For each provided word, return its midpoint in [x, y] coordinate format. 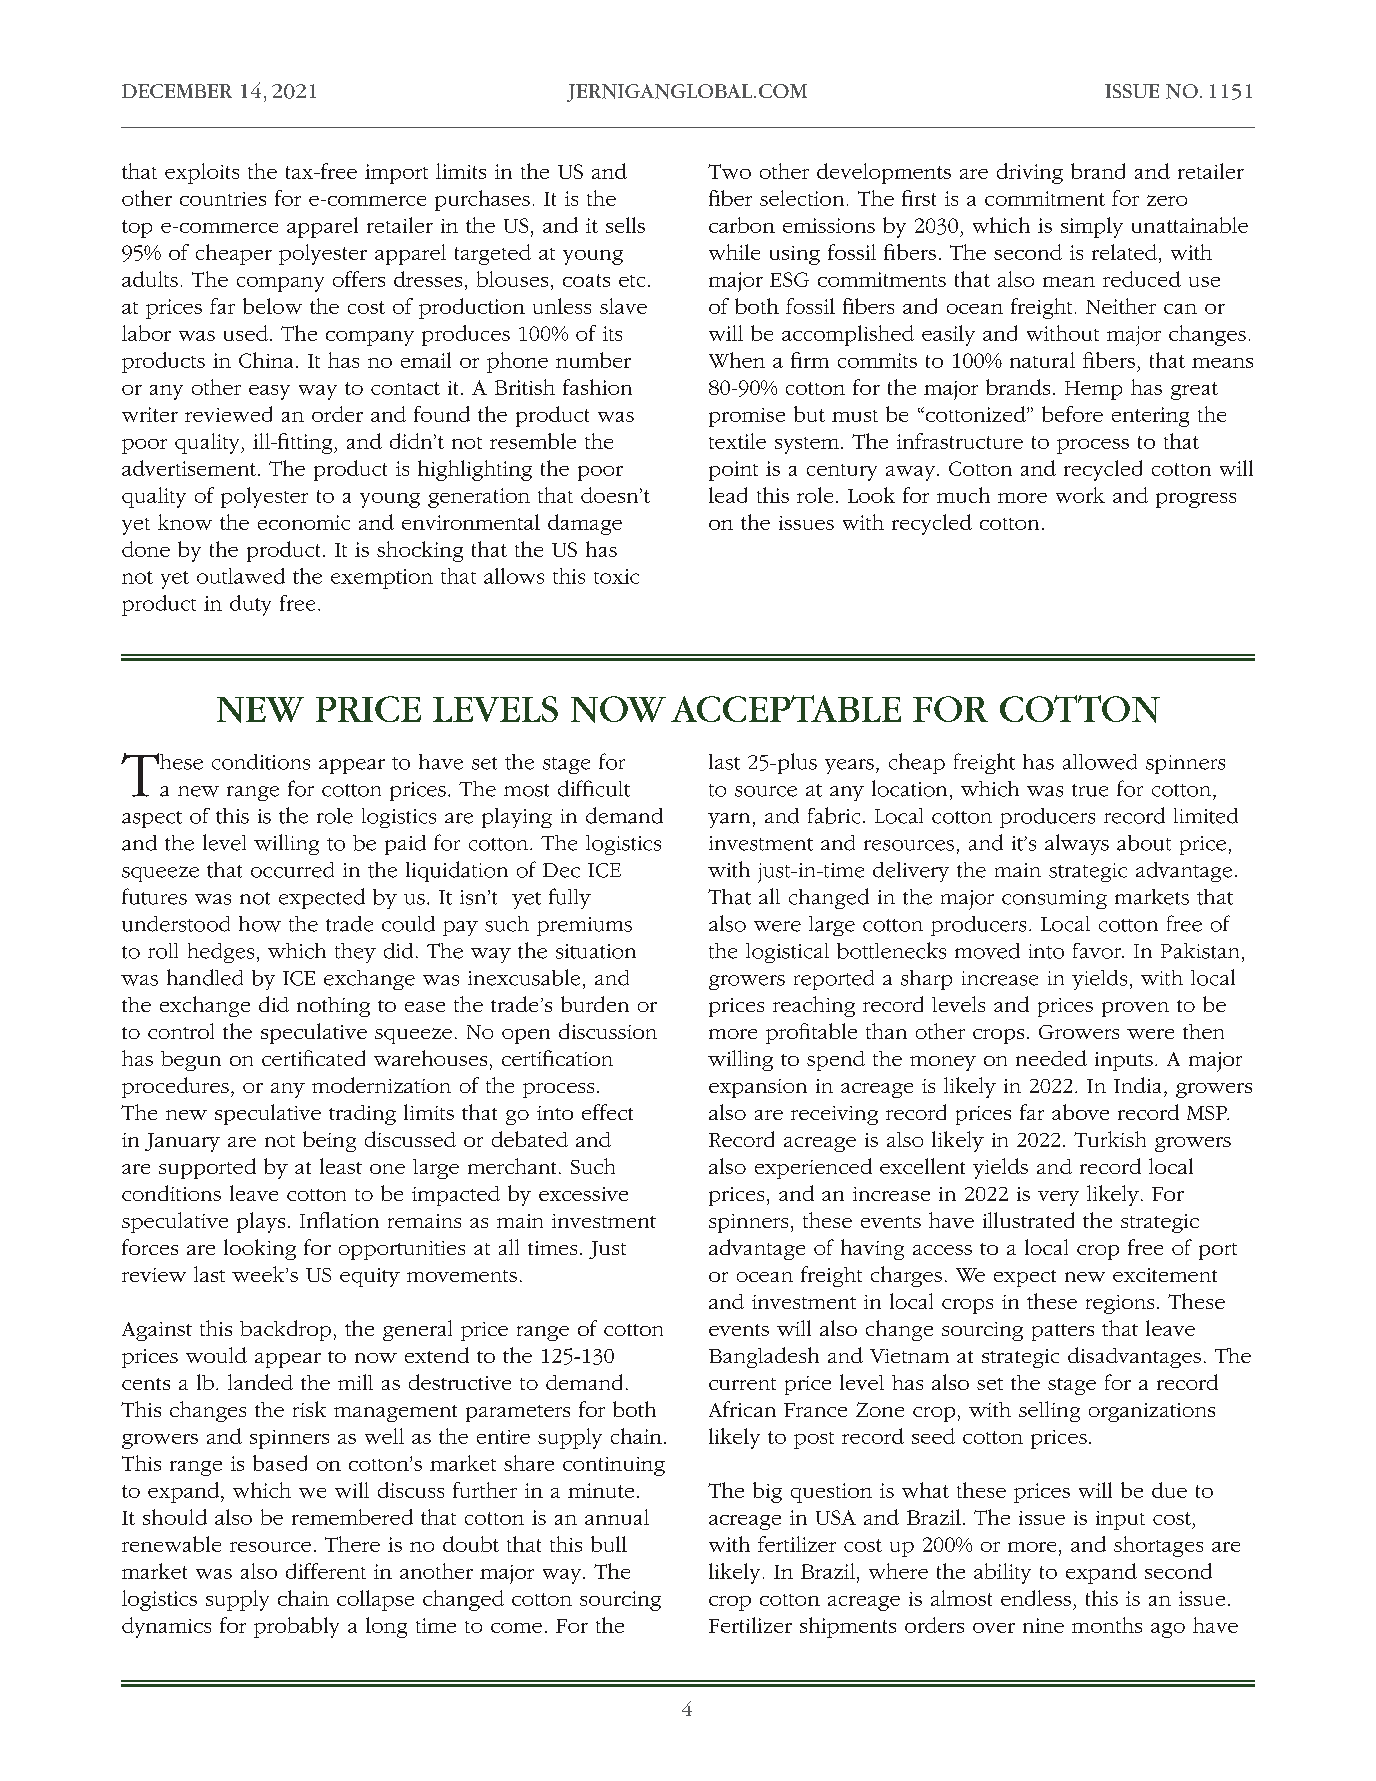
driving [1030, 173]
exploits [202, 173]
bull [609, 1544]
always [1077, 844]
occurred [292, 870]
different [326, 1571]
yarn [729, 820]
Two [729, 171]
